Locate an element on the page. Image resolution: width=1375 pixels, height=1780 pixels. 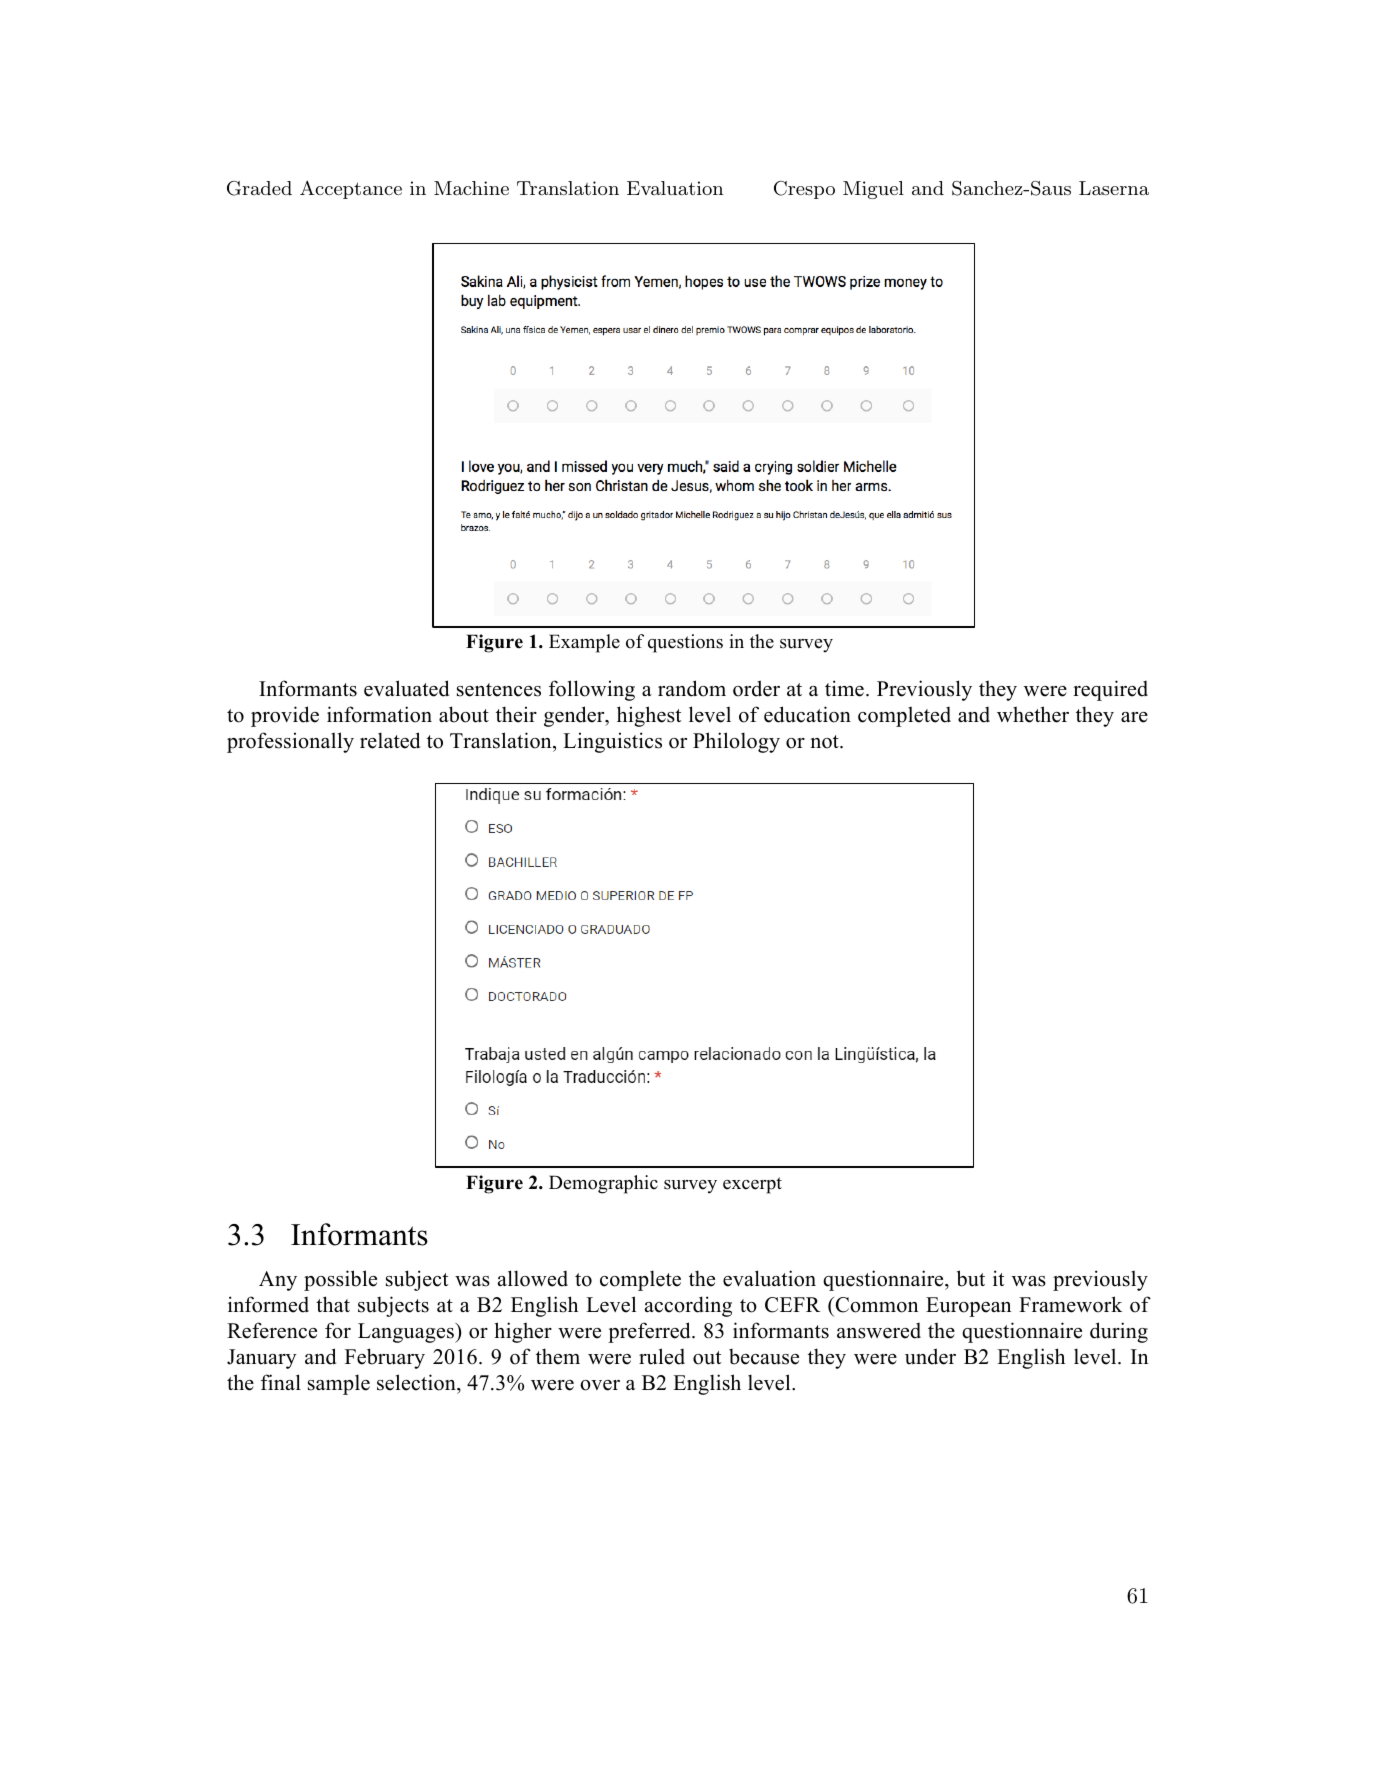
required is located at coordinates (1110, 690).
